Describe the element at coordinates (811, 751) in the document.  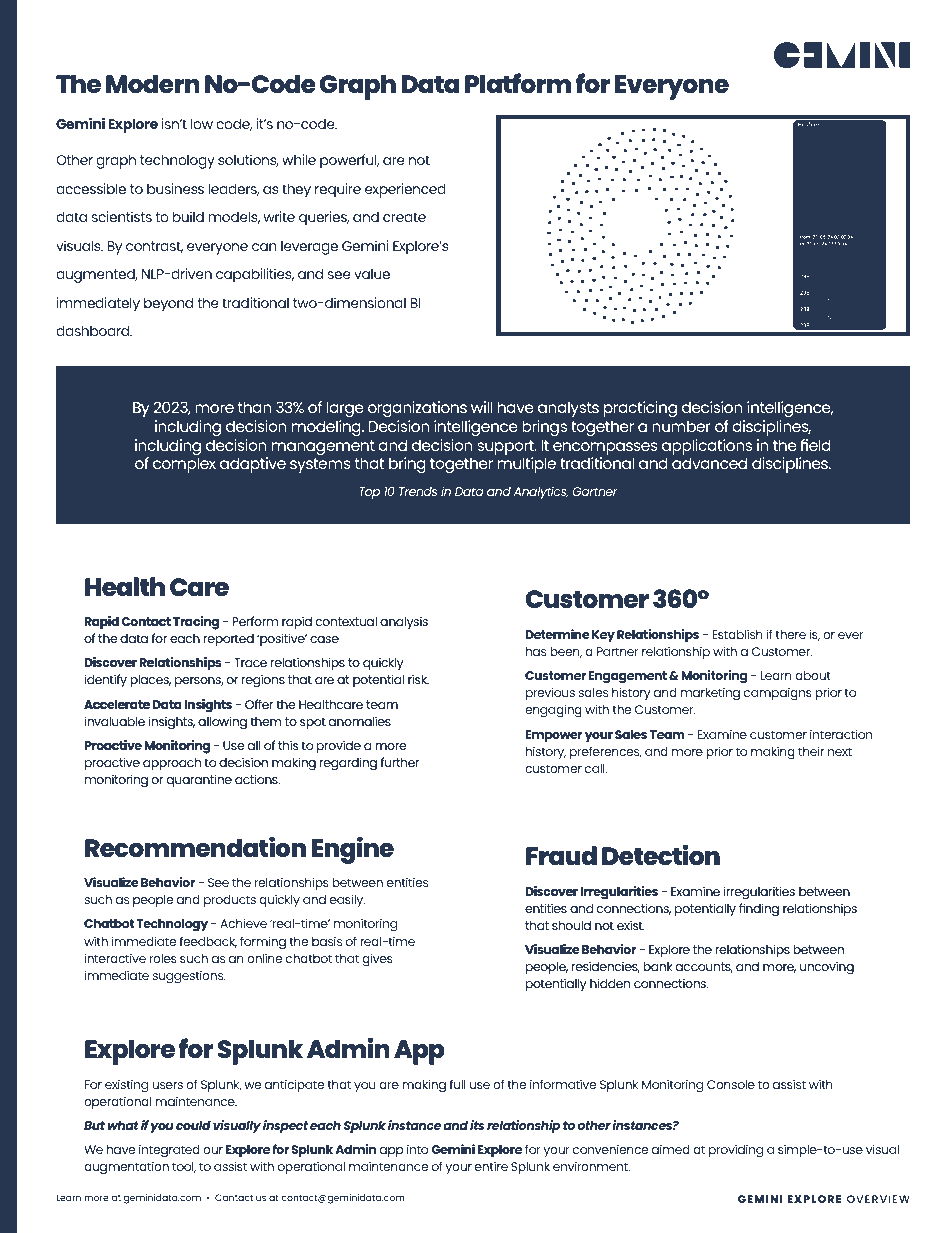
I see `their` at that location.
